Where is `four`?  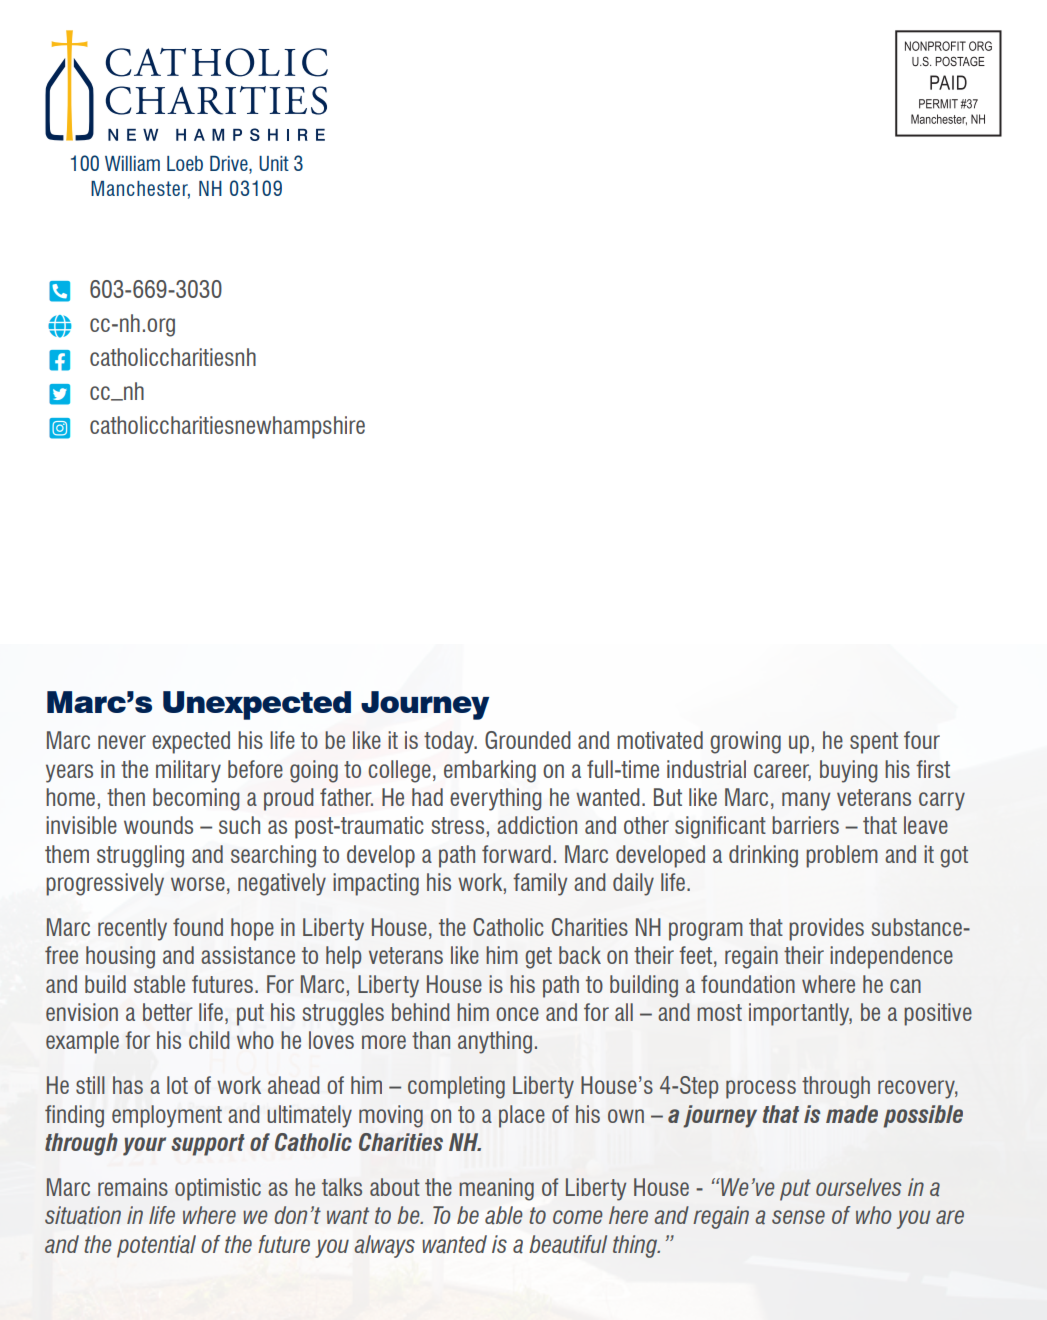 four is located at coordinates (922, 740).
